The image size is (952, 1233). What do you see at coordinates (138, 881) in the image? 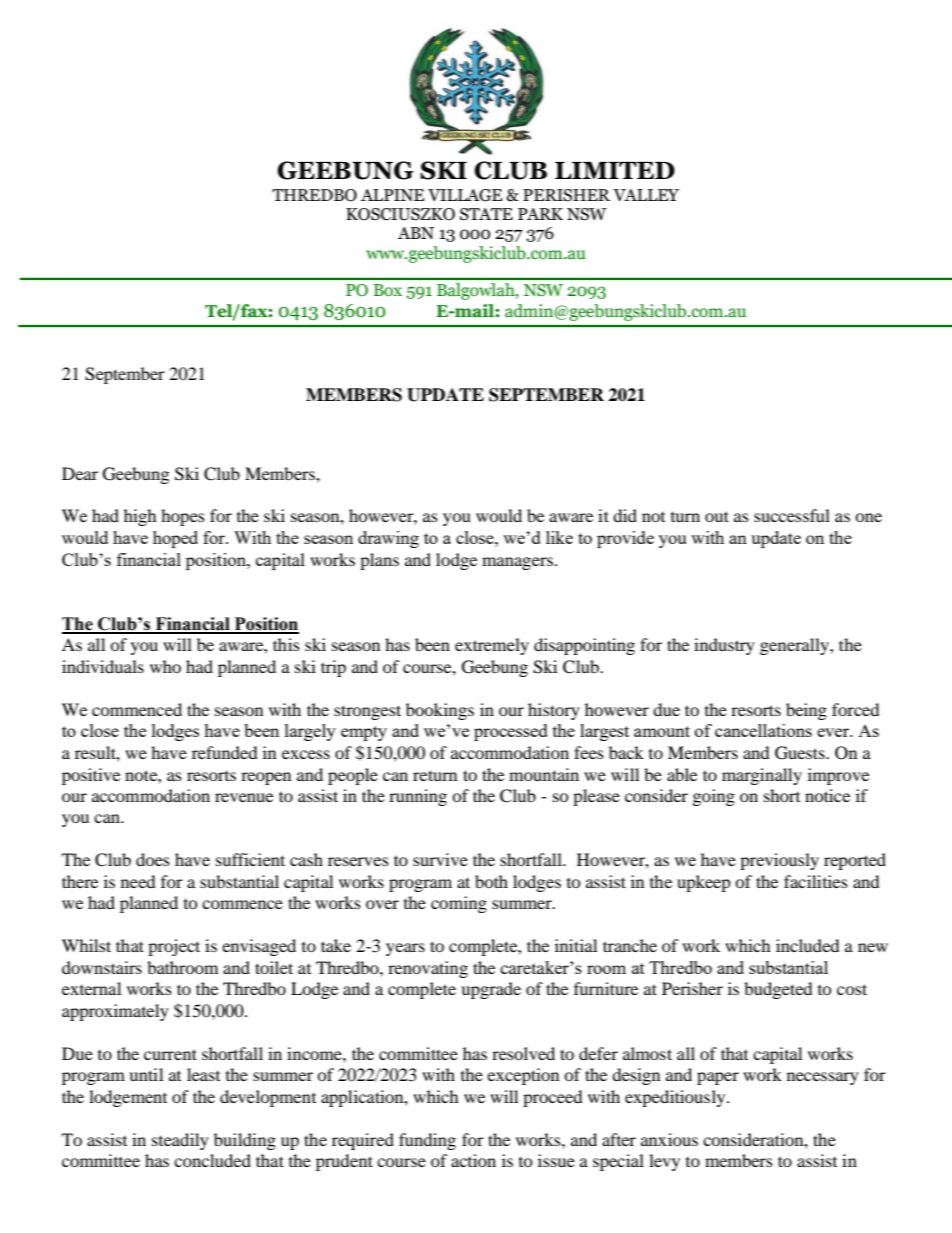
I see `need` at bounding box center [138, 881].
